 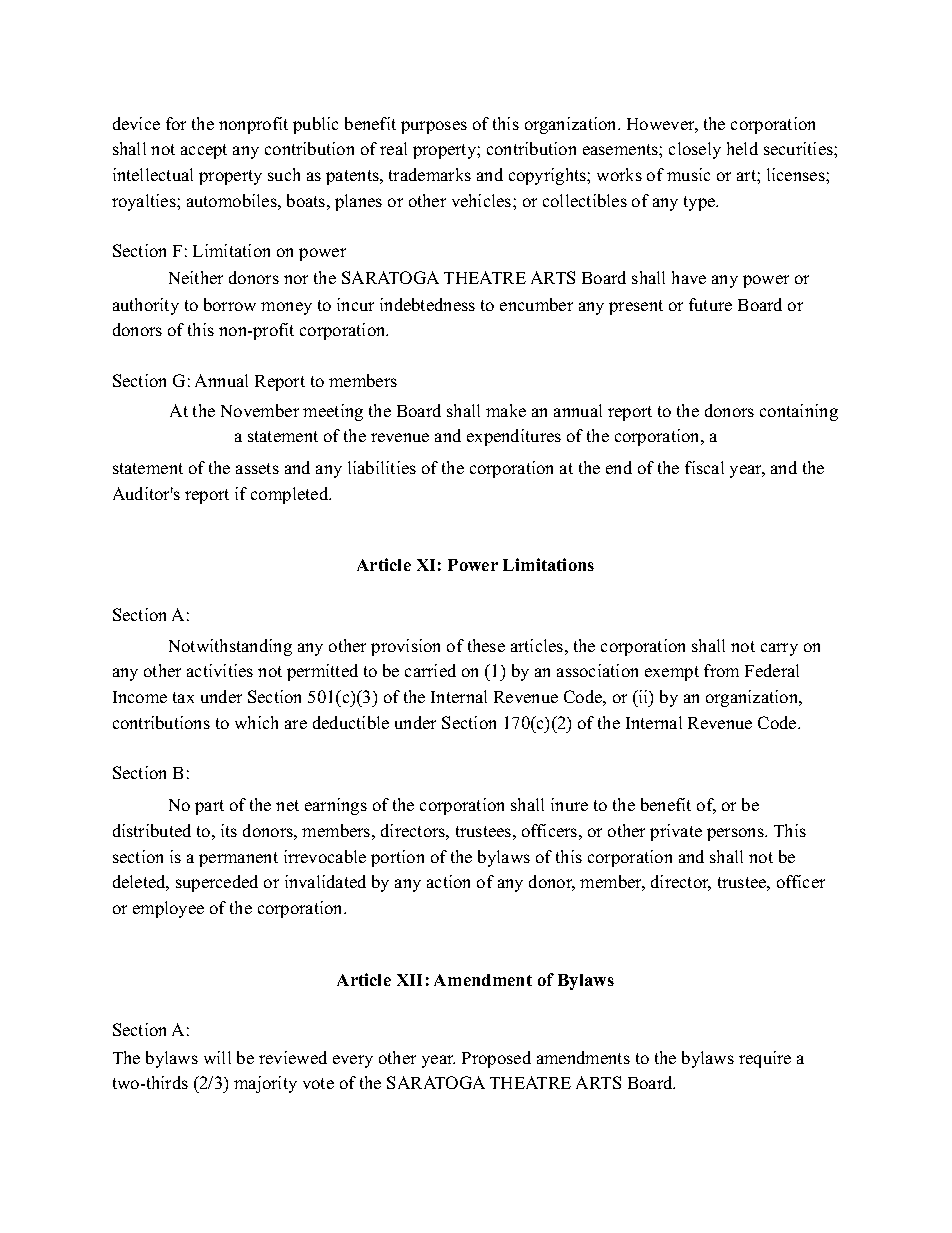 I want to click on held, so click(x=742, y=148).
